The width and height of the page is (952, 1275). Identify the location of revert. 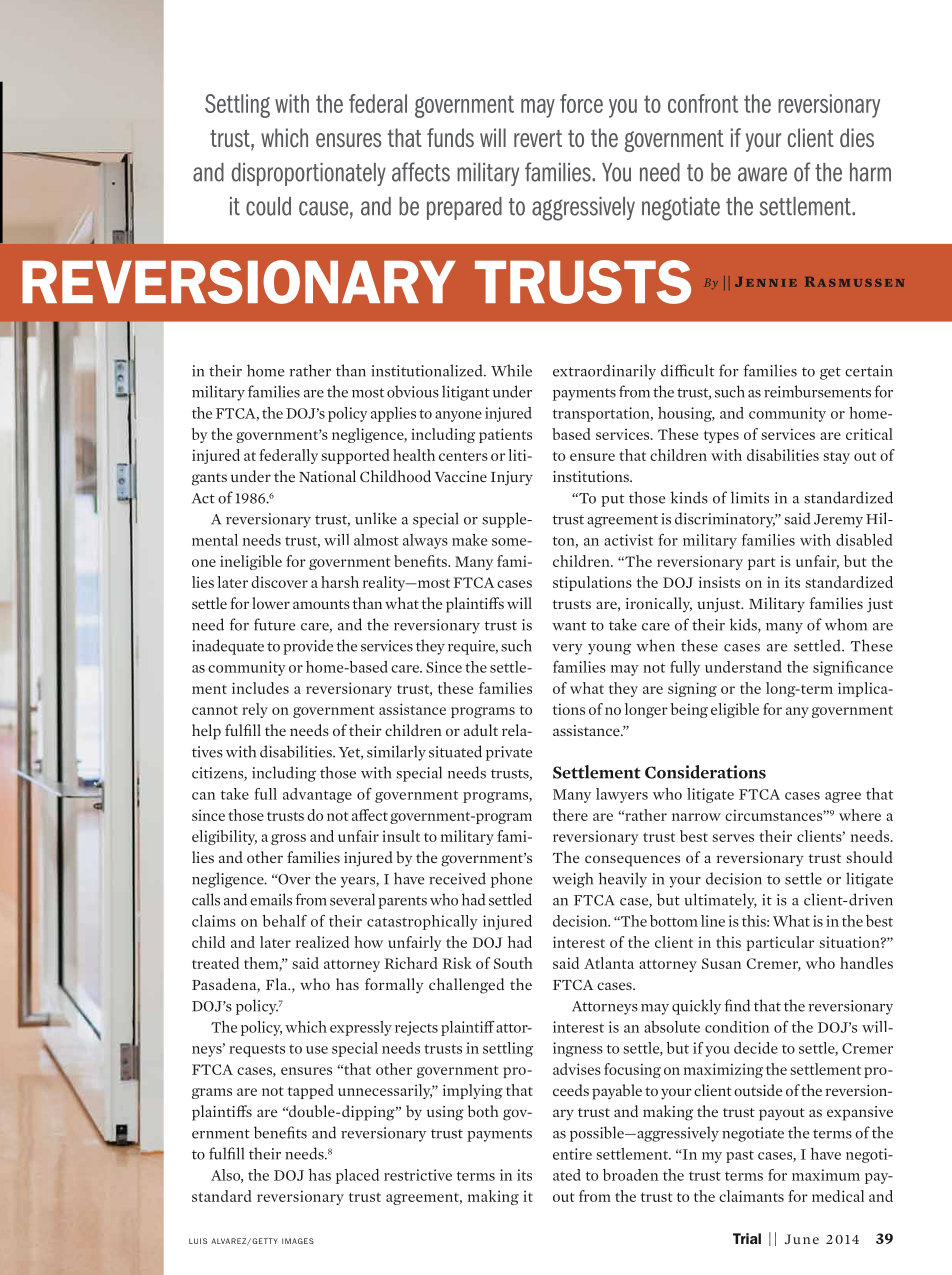
(538, 138).
